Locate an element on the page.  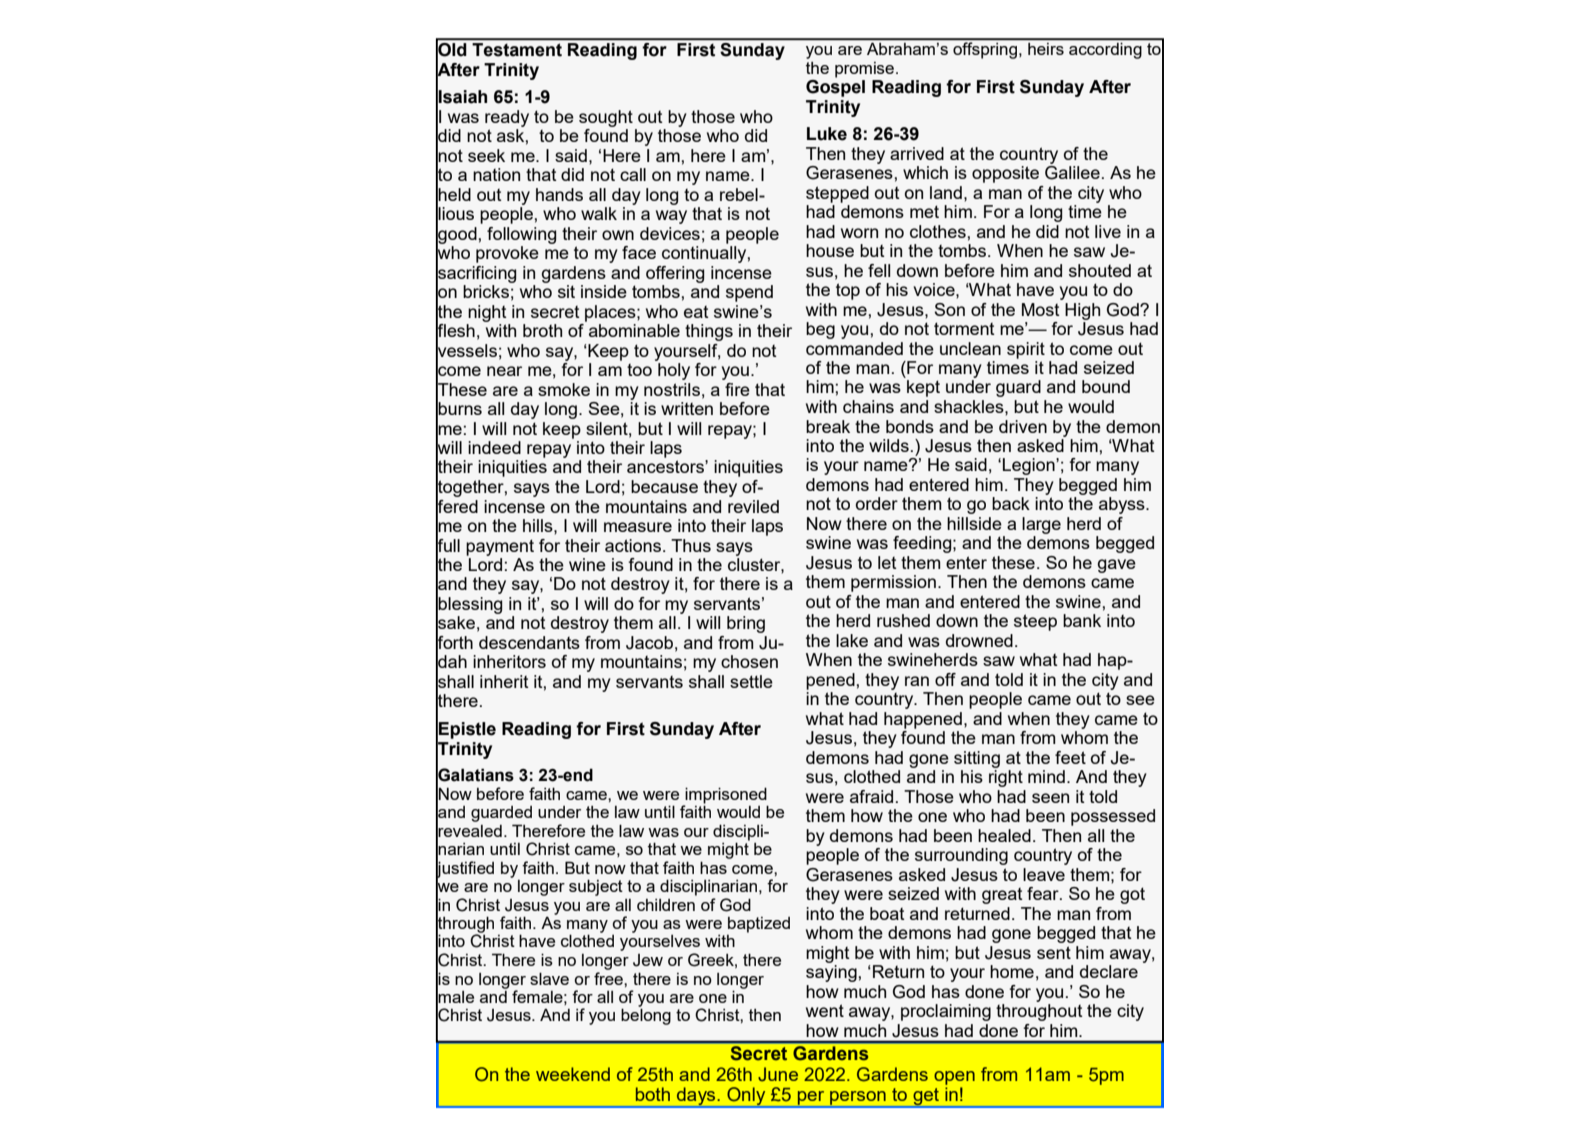
bring is located at coordinates (746, 624).
